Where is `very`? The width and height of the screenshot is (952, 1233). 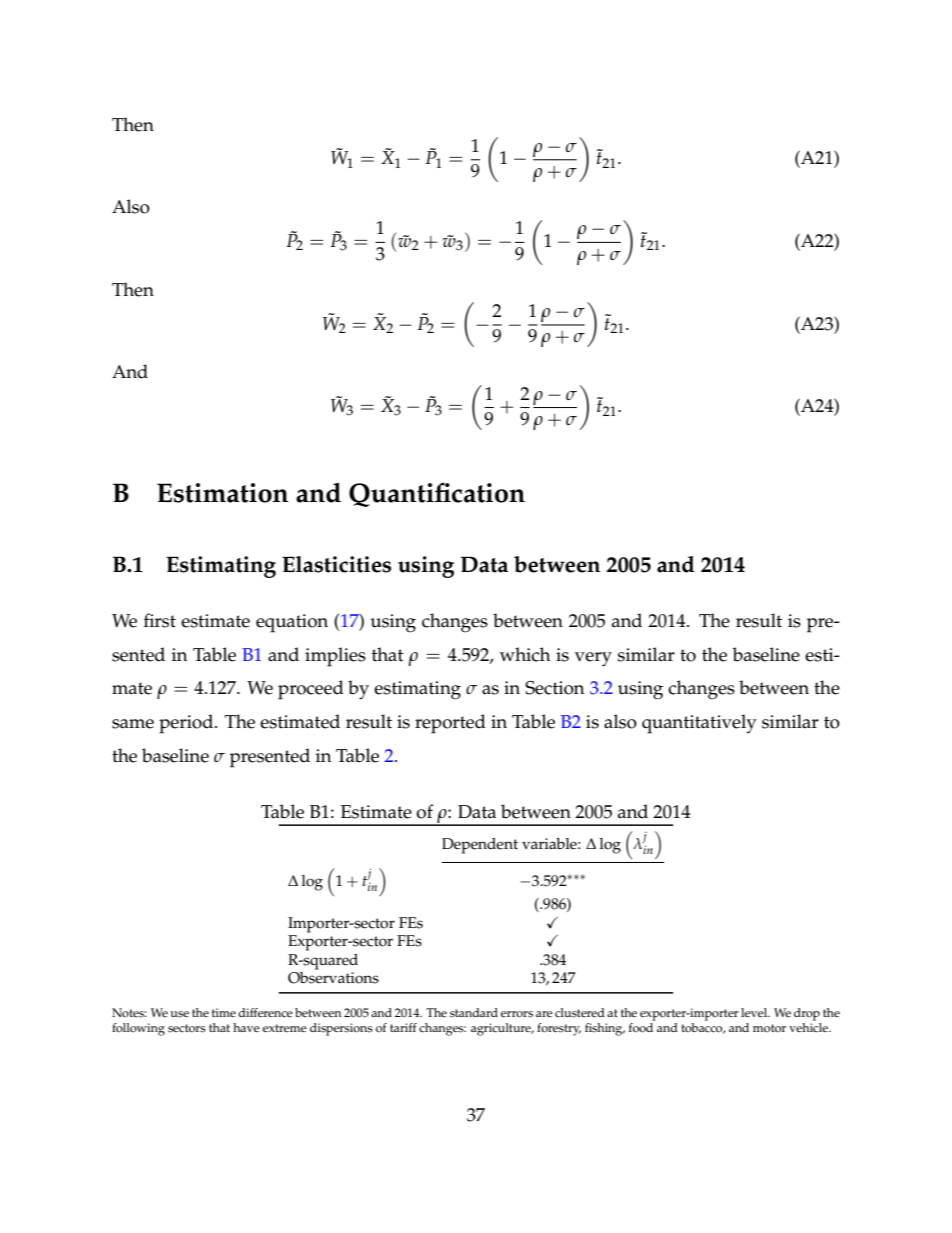 very is located at coordinates (593, 659).
